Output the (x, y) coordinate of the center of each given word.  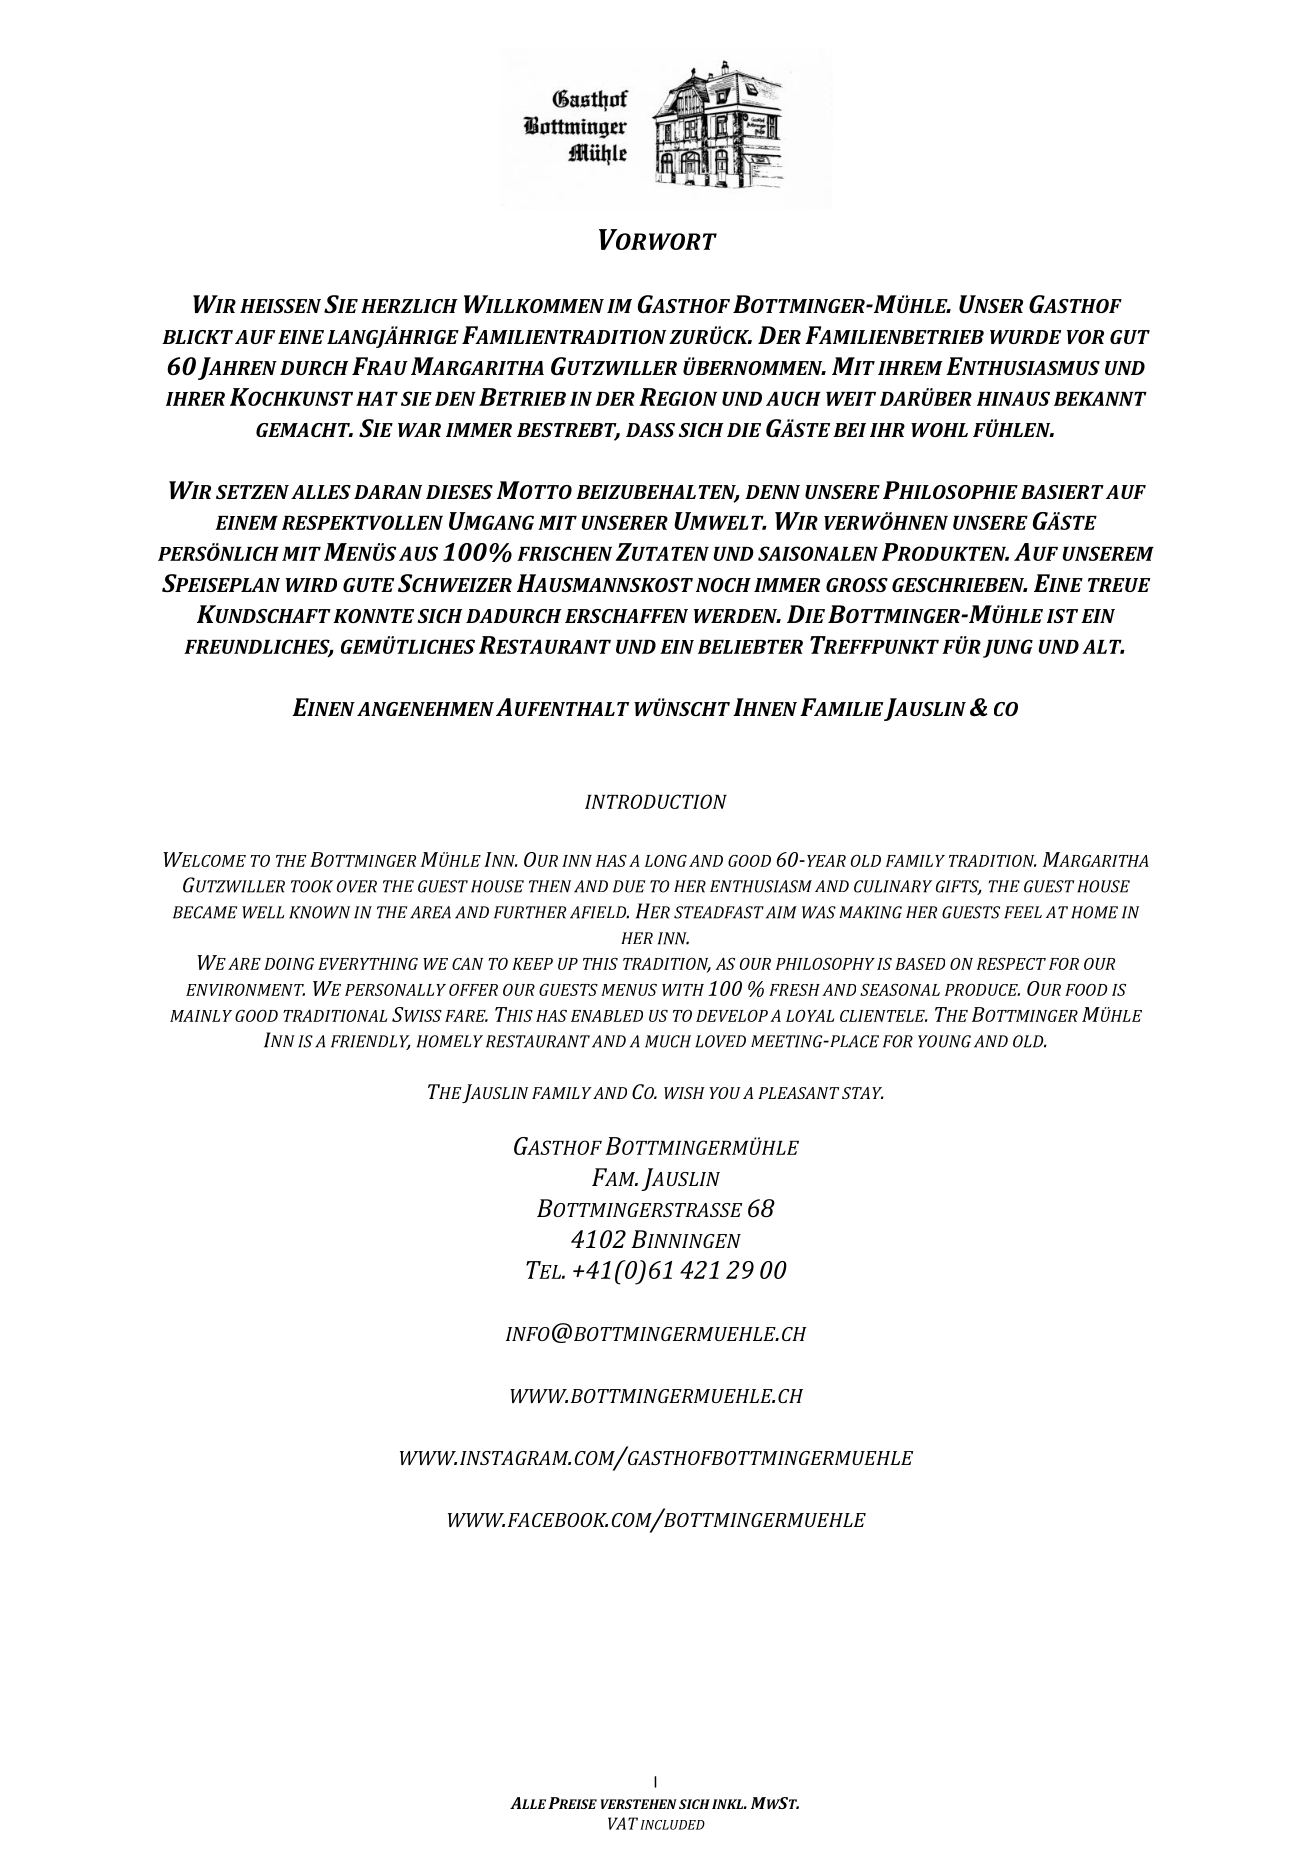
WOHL (939, 430)
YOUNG (944, 1041)
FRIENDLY (371, 1042)
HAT (377, 398)
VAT (623, 1823)
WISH (684, 1093)
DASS (650, 430)
